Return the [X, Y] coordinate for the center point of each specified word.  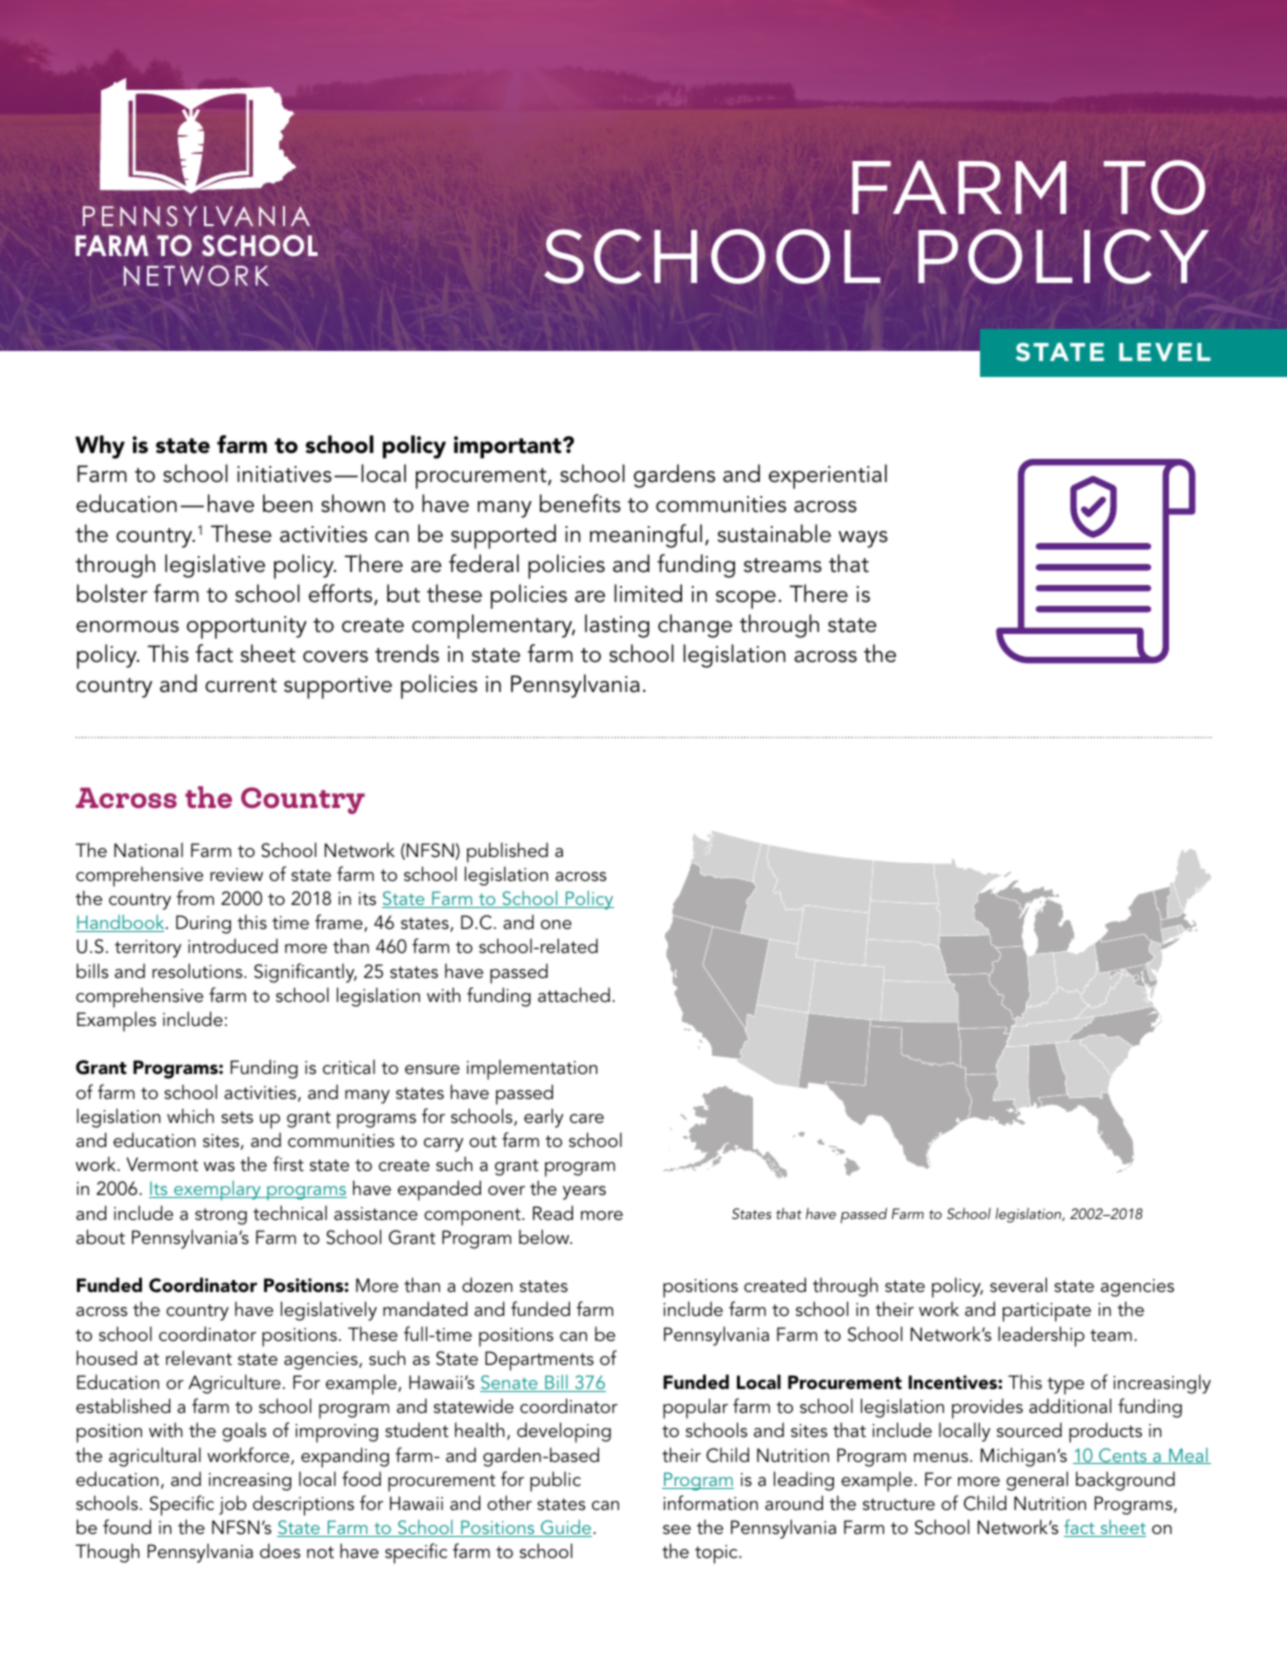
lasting [617, 626]
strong [221, 1216]
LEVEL [1165, 352]
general [1037, 1481]
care [587, 1118]
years [584, 1193]
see [677, 1530]
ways [863, 539]
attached [574, 995]
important [509, 447]
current [241, 685]
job [233, 1505]
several [1018, 1285]
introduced [233, 945]
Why [100, 447]
